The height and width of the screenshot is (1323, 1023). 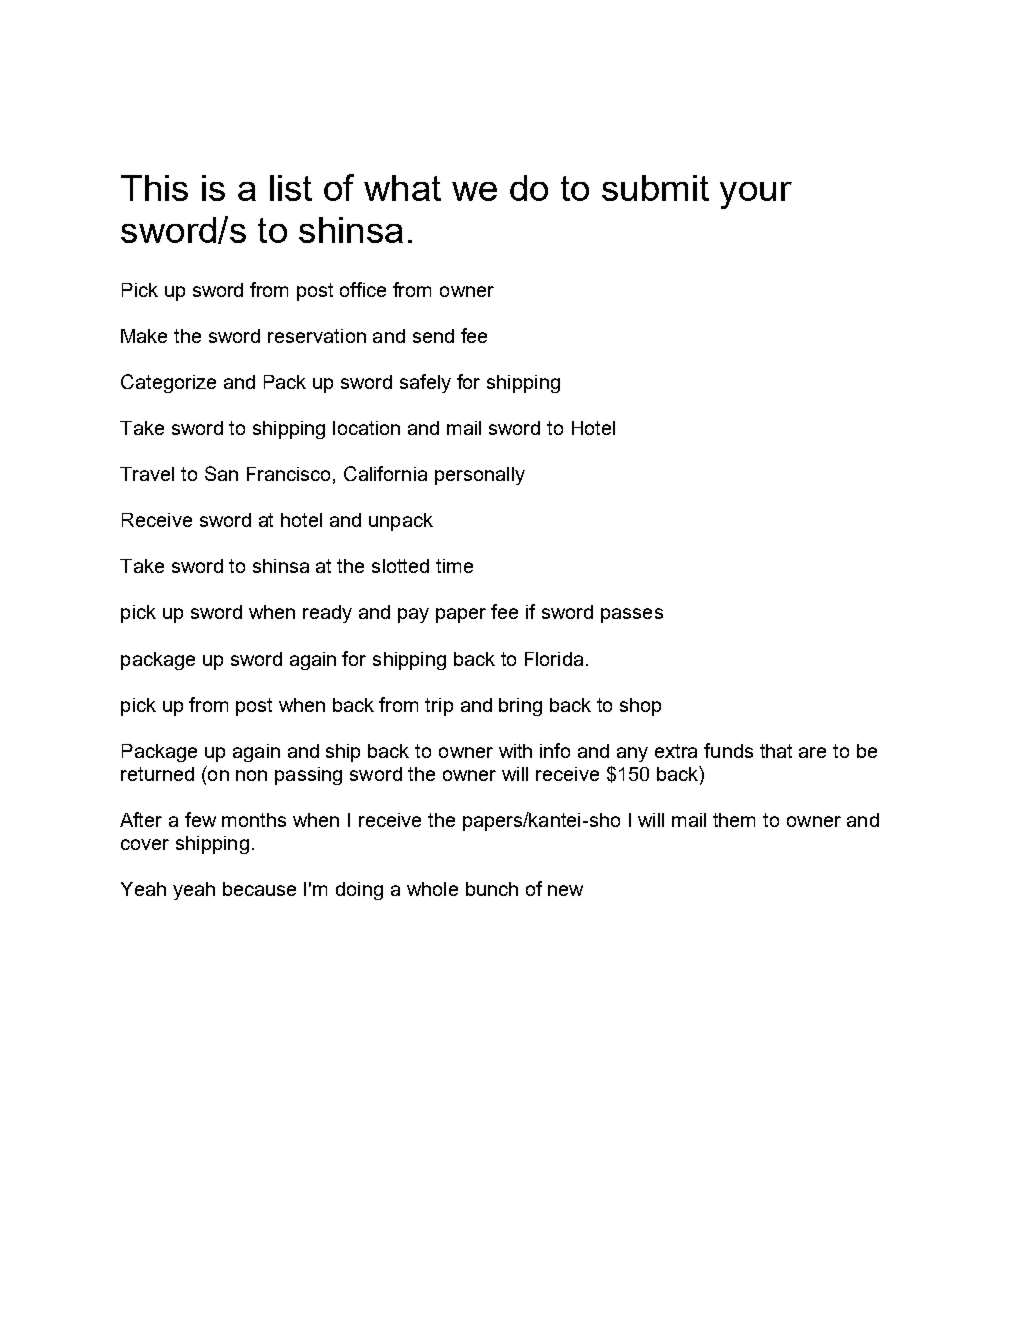 What do you see at coordinates (756, 195) in the screenshot?
I see `your` at bounding box center [756, 195].
